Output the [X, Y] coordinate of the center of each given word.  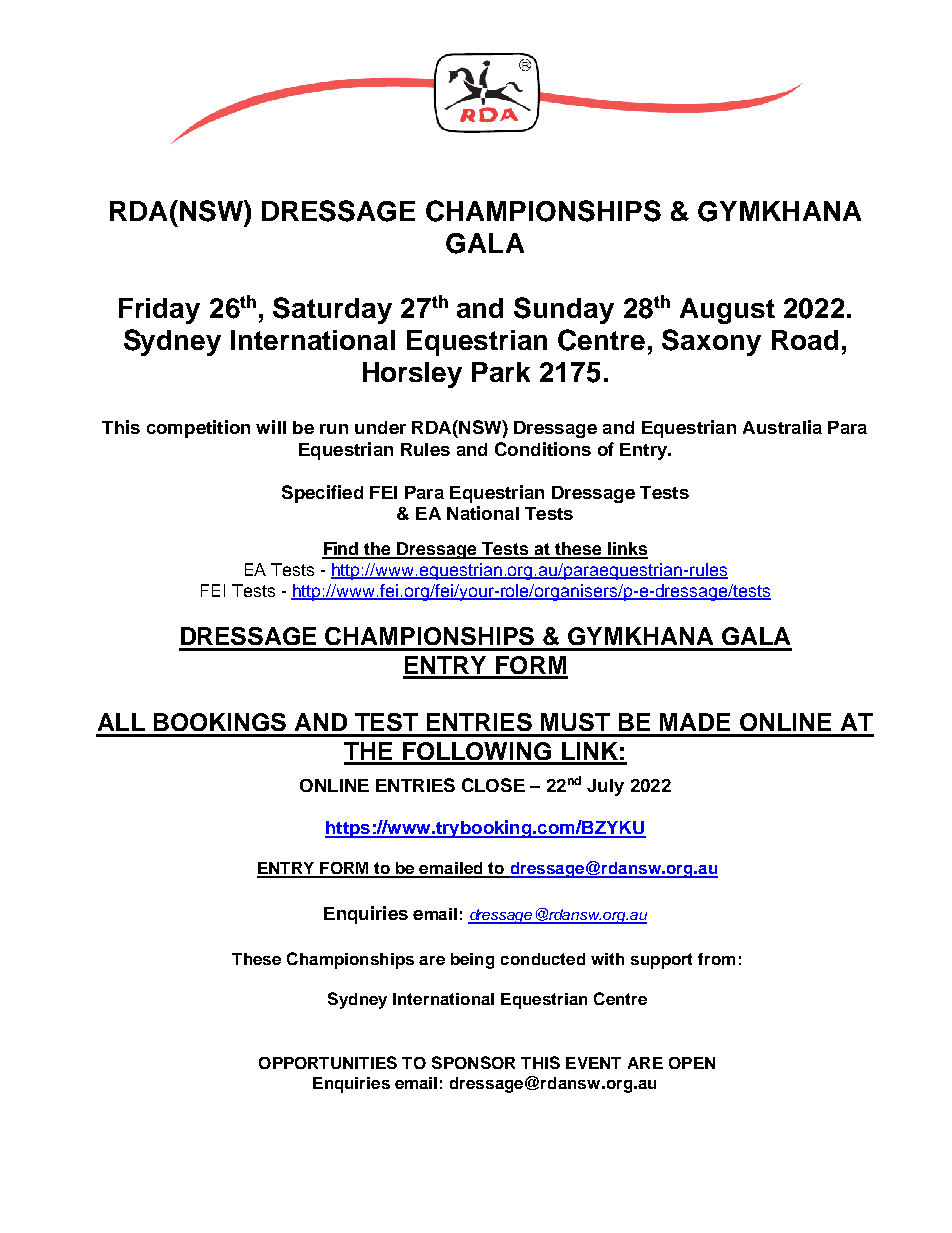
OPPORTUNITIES [328, 1062]
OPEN [692, 1063]
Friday [159, 311]
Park [501, 372]
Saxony [711, 342]
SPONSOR [473, 1062]
